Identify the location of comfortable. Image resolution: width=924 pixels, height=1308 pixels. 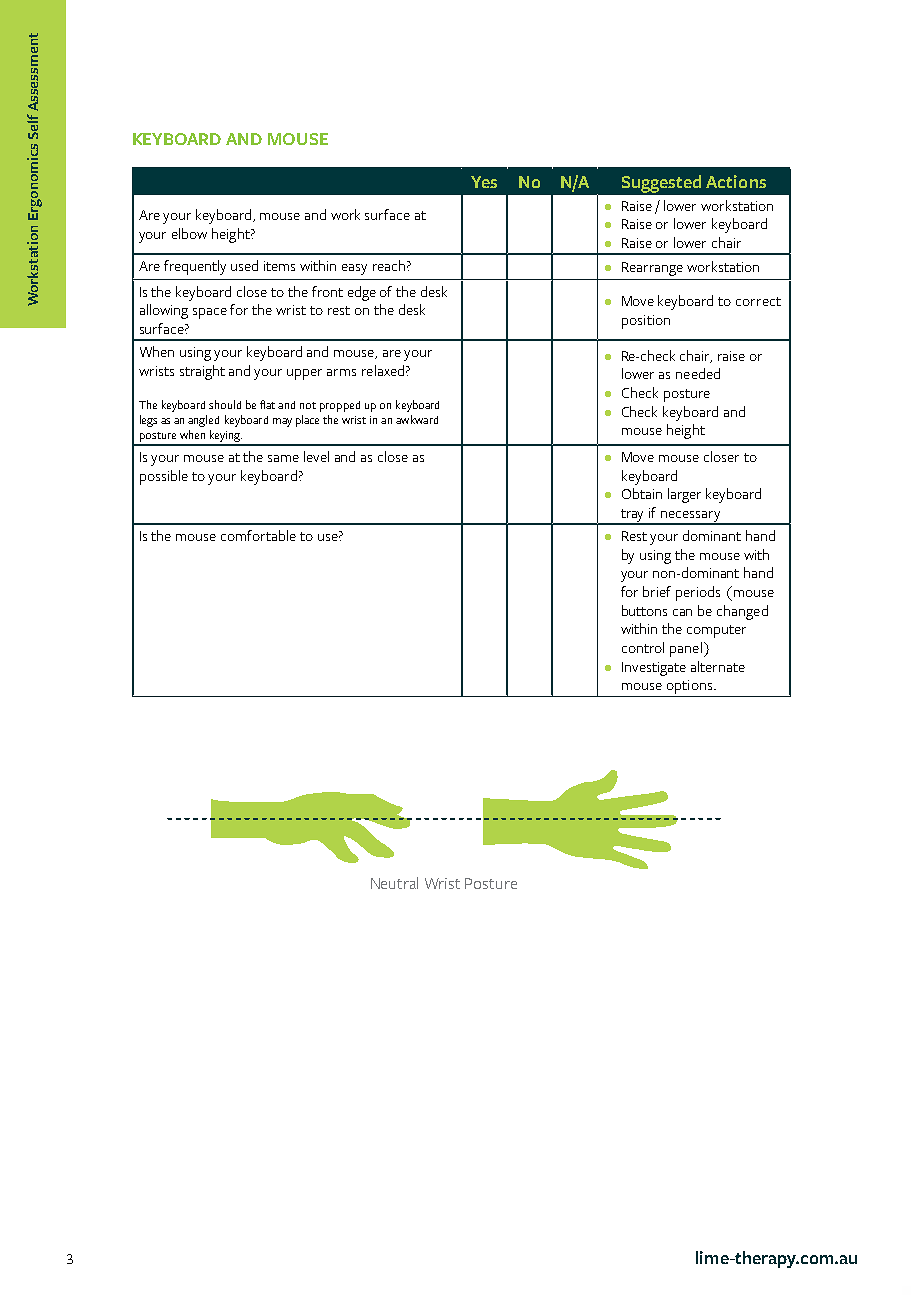
(258, 535).
